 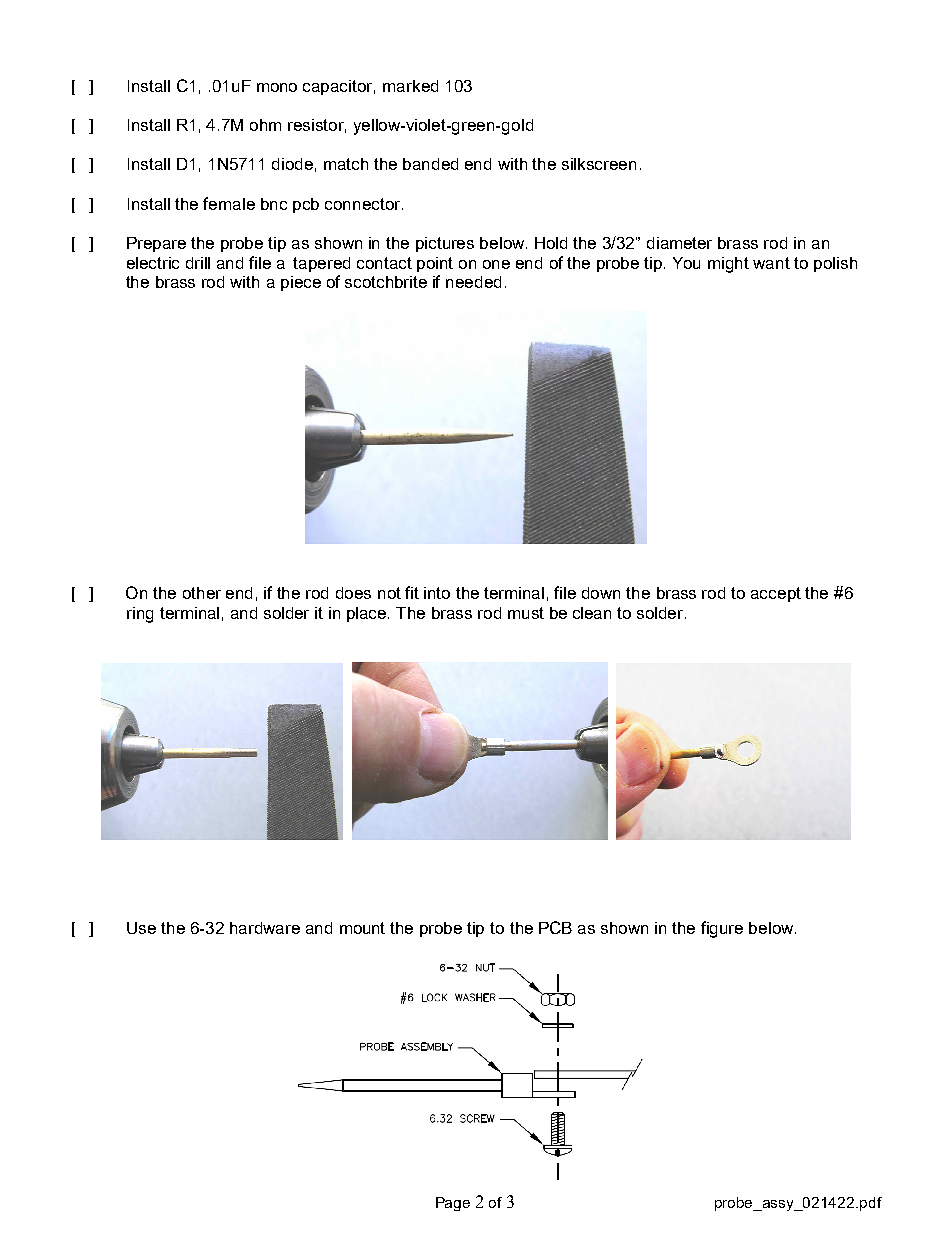 I want to click on figure, so click(x=722, y=929).
